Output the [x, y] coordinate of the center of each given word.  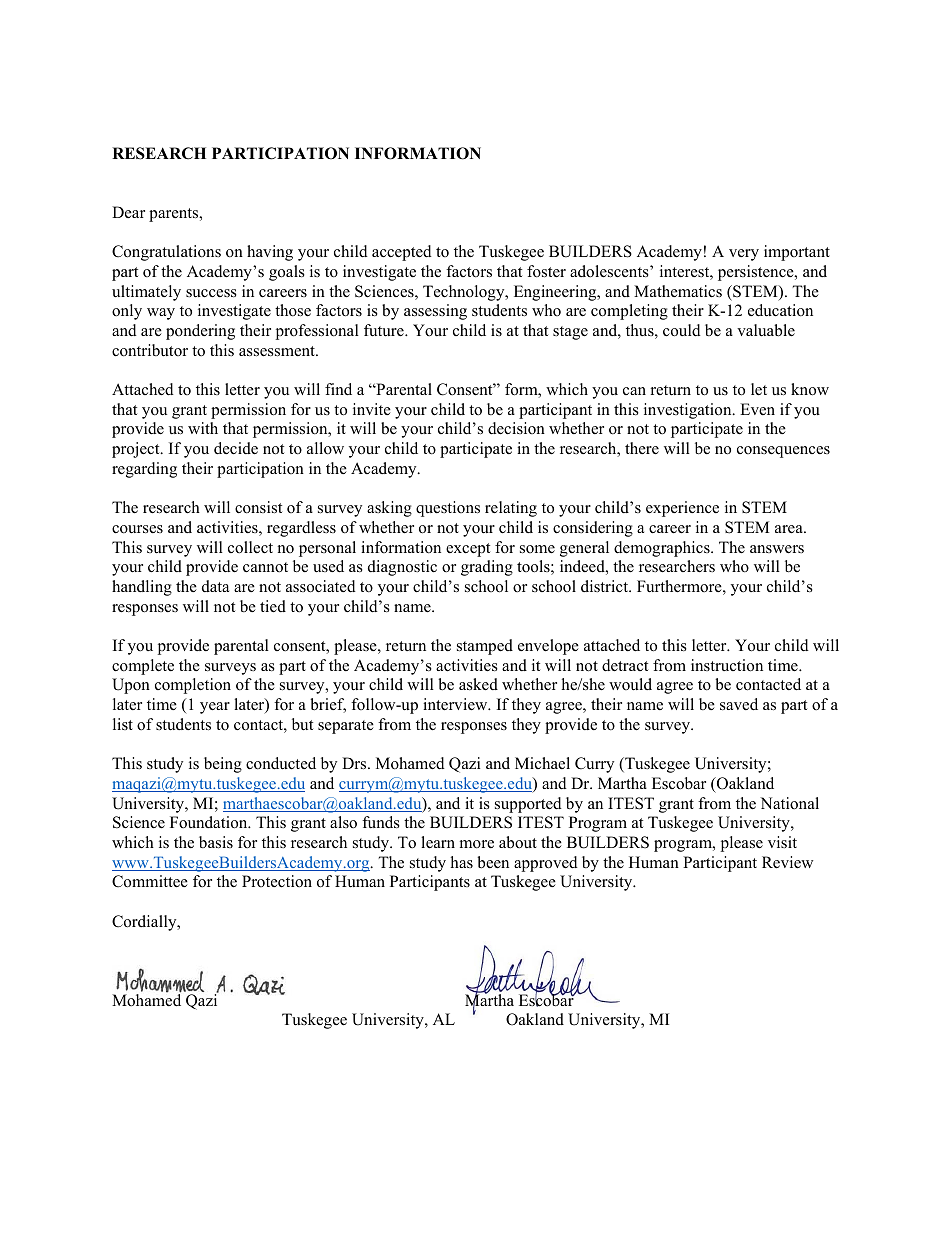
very [744, 255]
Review [787, 862]
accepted [402, 253]
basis [216, 842]
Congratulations [166, 253]
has [462, 862]
